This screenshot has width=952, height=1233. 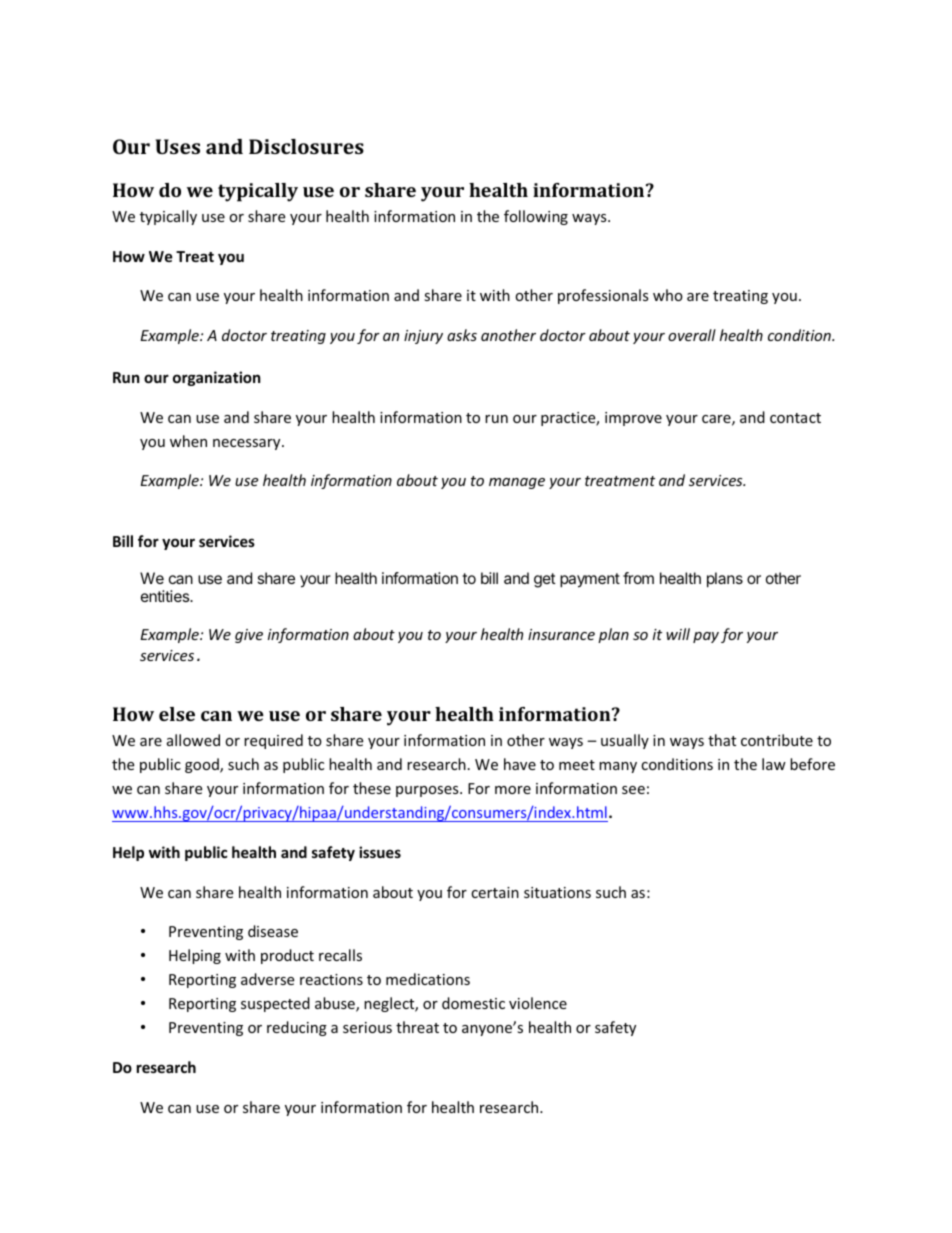 I want to click on give, so click(x=249, y=636).
